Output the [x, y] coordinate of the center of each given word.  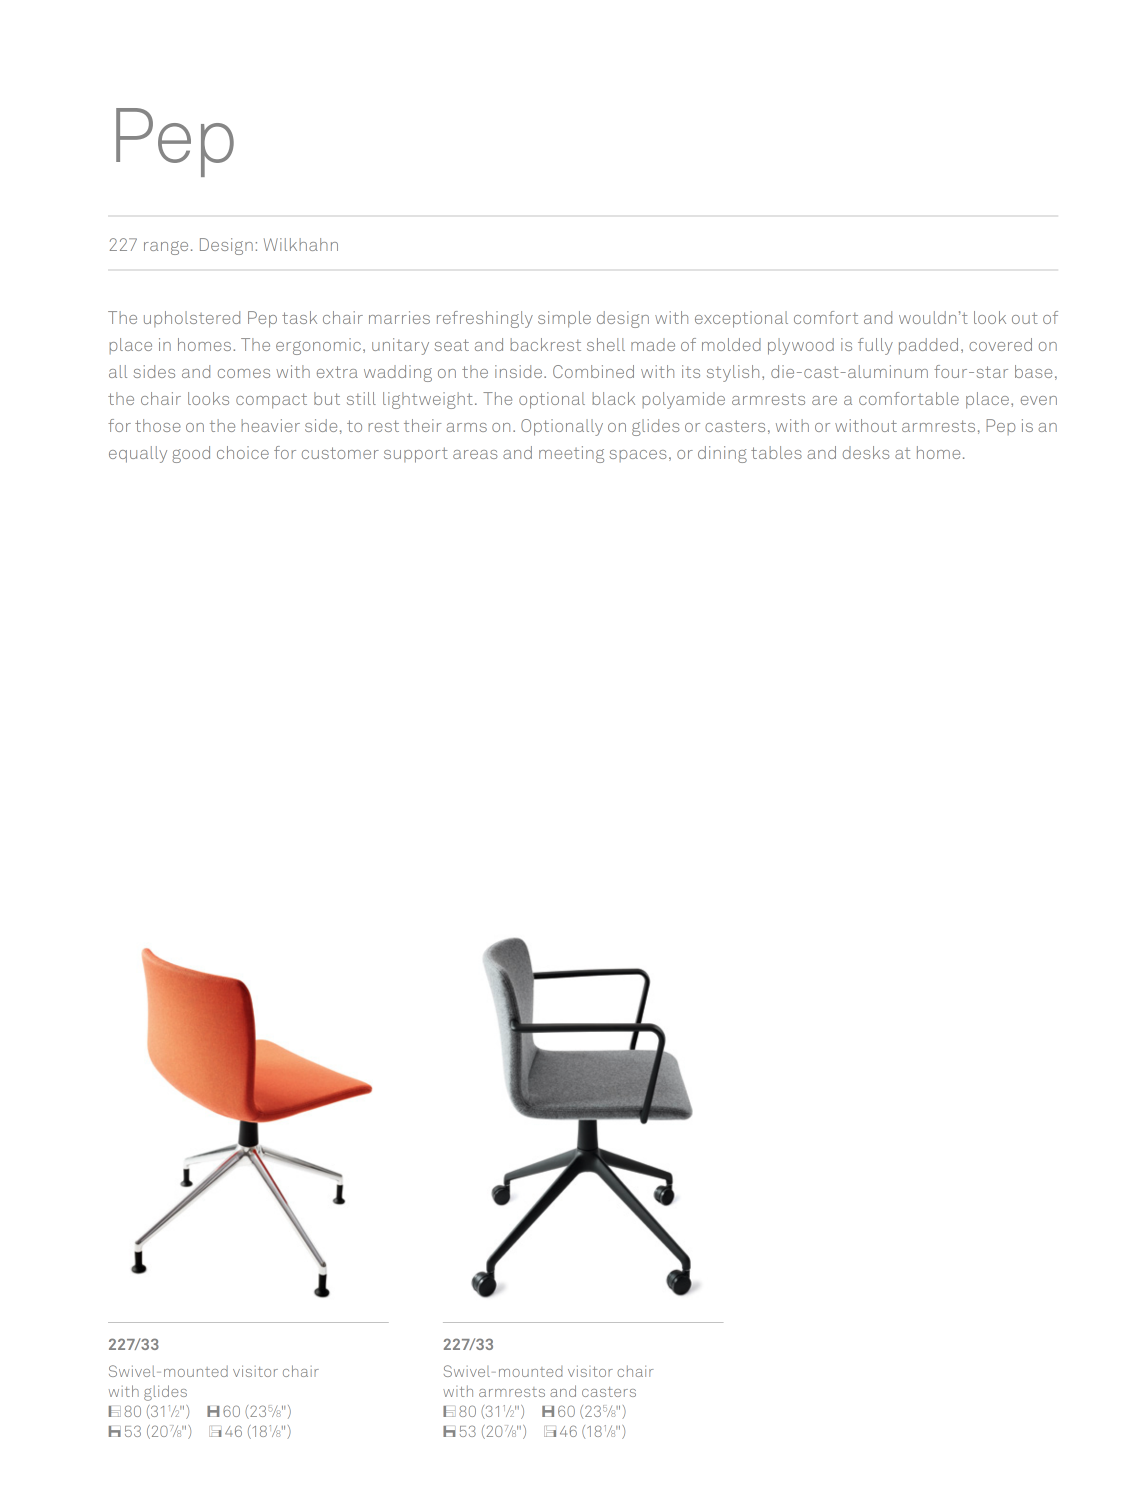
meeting [571, 454]
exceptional [741, 319]
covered [1000, 344]
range [166, 248]
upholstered [192, 319]
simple [564, 319]
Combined [593, 371]
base [1033, 371]
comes [244, 373]
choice [243, 452]
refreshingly [485, 319]
